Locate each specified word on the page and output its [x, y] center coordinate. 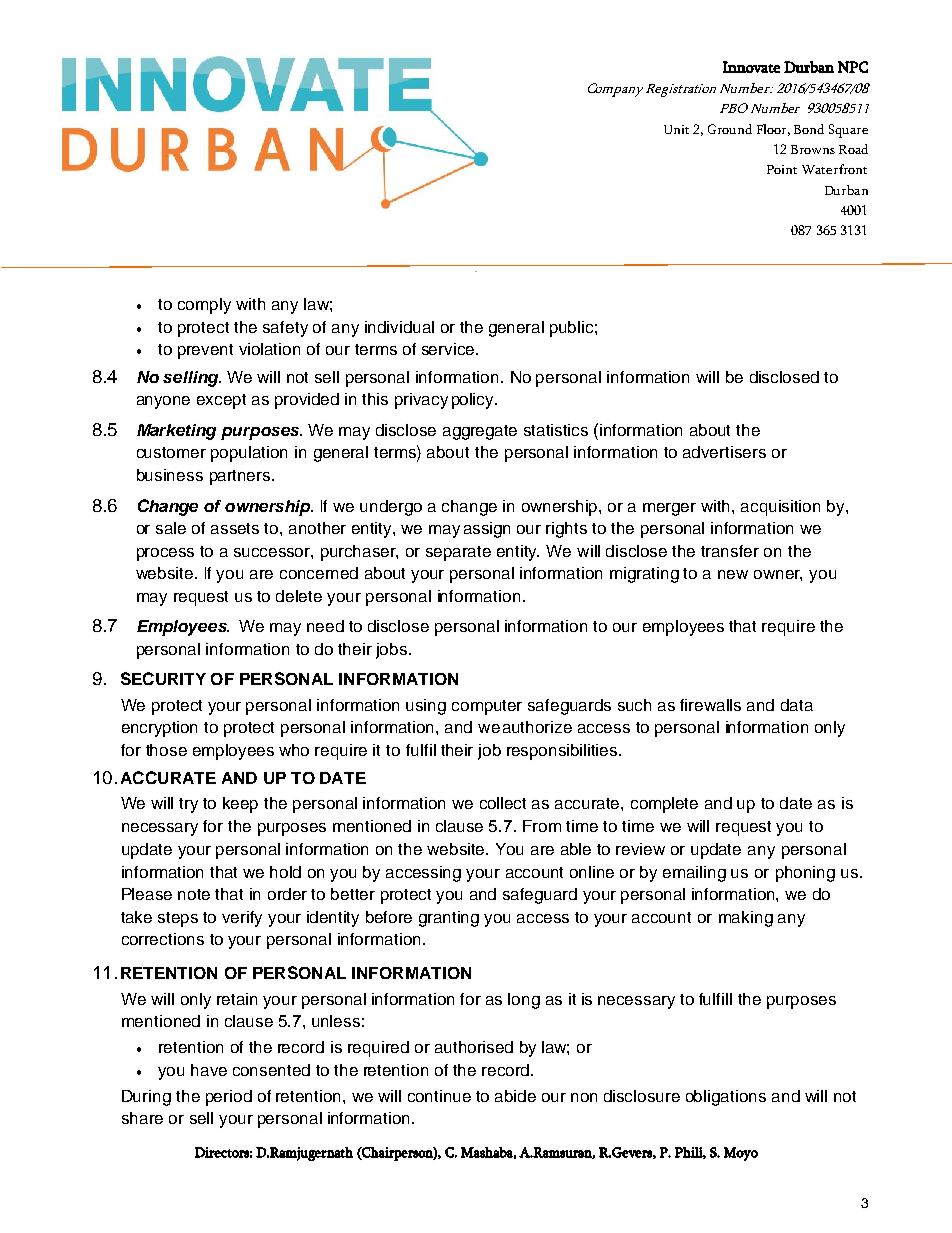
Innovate [751, 67]
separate [458, 553]
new [733, 574]
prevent [205, 351]
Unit [676, 129]
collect [503, 803]
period [229, 1098]
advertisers [724, 452]
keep [240, 805]
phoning [805, 874]
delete [299, 596]
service [449, 349]
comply [204, 306]
